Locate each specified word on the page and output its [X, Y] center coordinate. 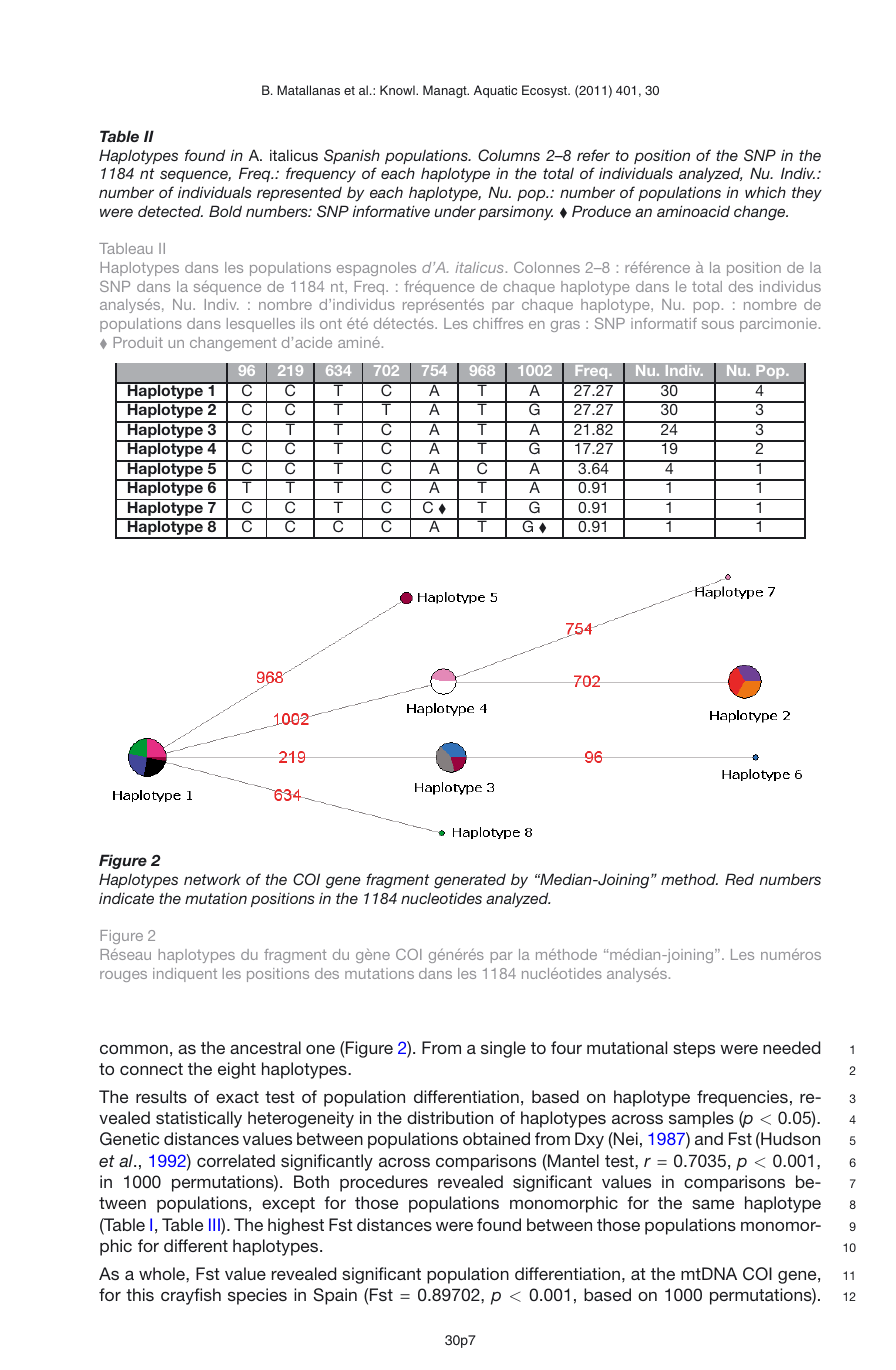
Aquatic [495, 91]
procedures [384, 1183]
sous [718, 325]
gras [565, 326]
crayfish [191, 1296]
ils [307, 323]
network [212, 879]
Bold [225, 211]
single [503, 1049]
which [765, 192]
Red [739, 879]
